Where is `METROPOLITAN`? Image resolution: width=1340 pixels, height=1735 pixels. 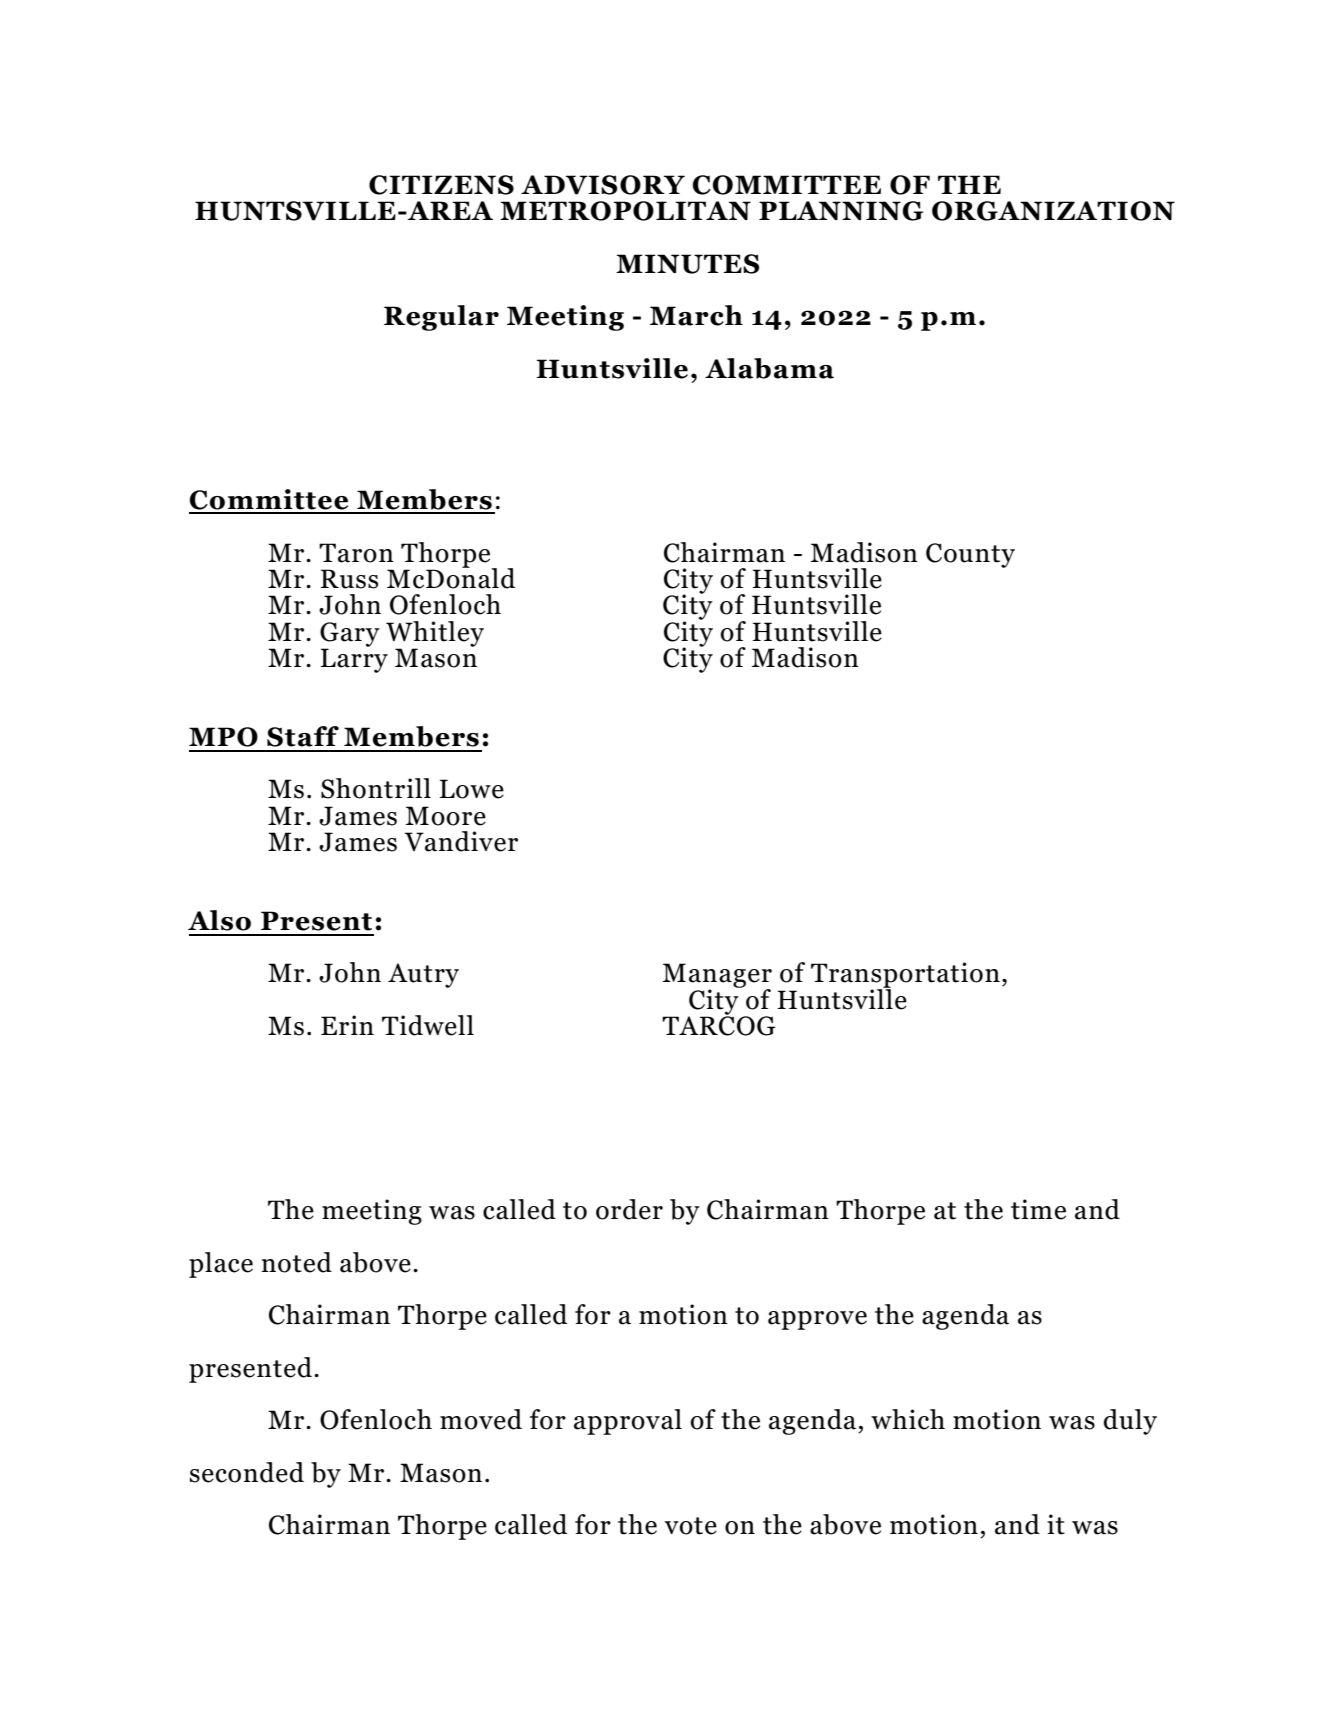
METROPOLITAN is located at coordinates (625, 211).
